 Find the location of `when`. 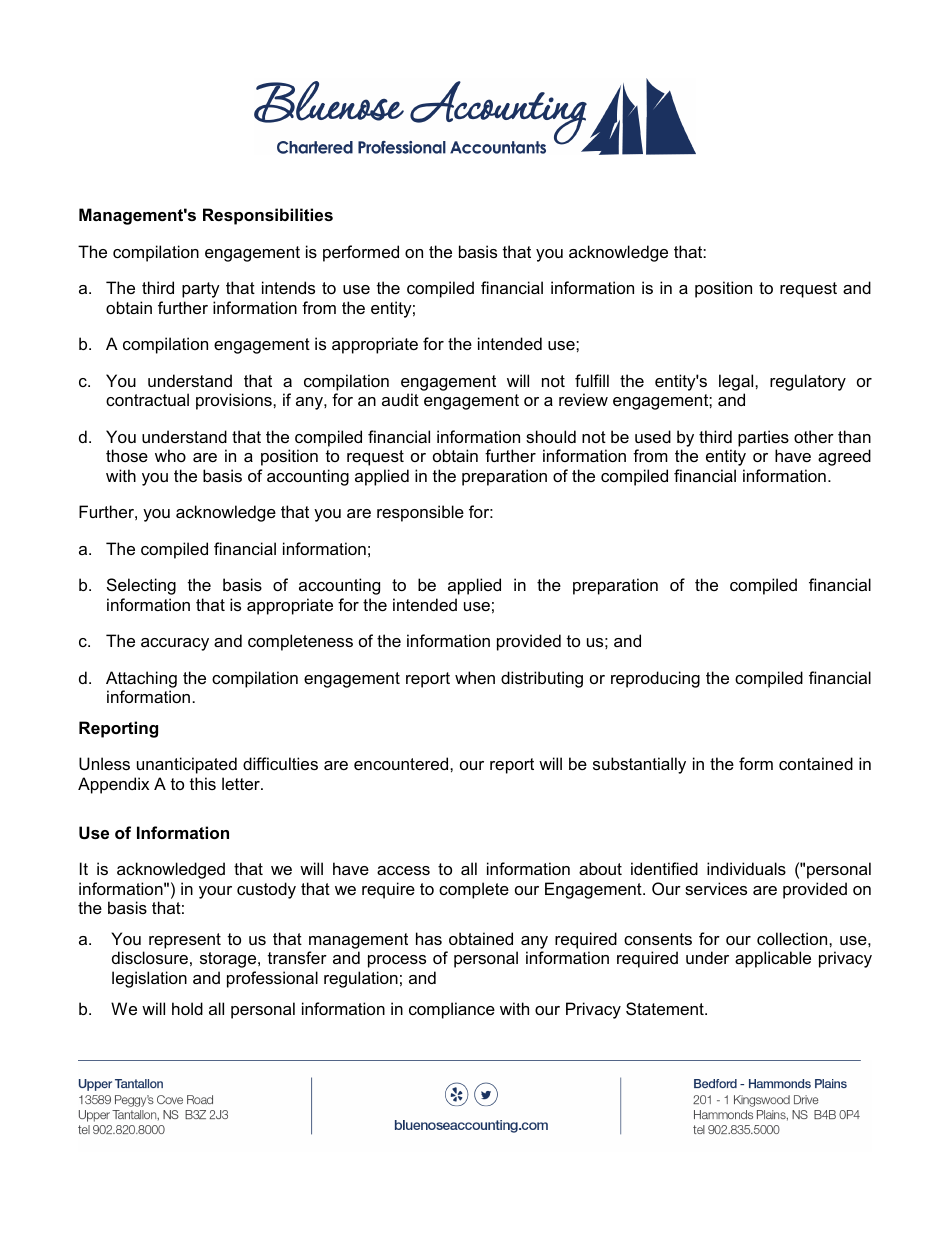

when is located at coordinates (475, 677).
